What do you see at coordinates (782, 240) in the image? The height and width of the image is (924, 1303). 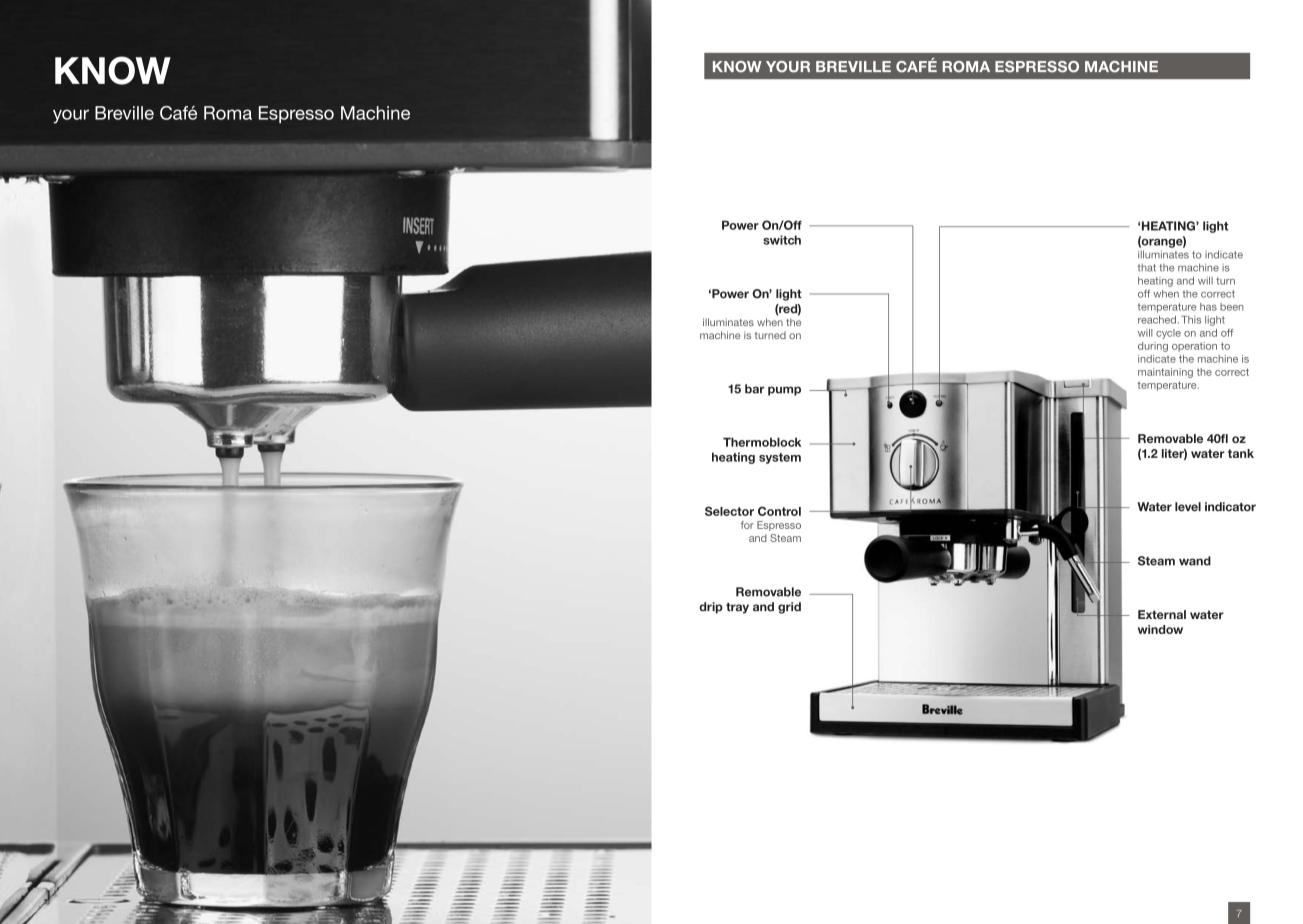 I see `switch` at bounding box center [782, 240].
